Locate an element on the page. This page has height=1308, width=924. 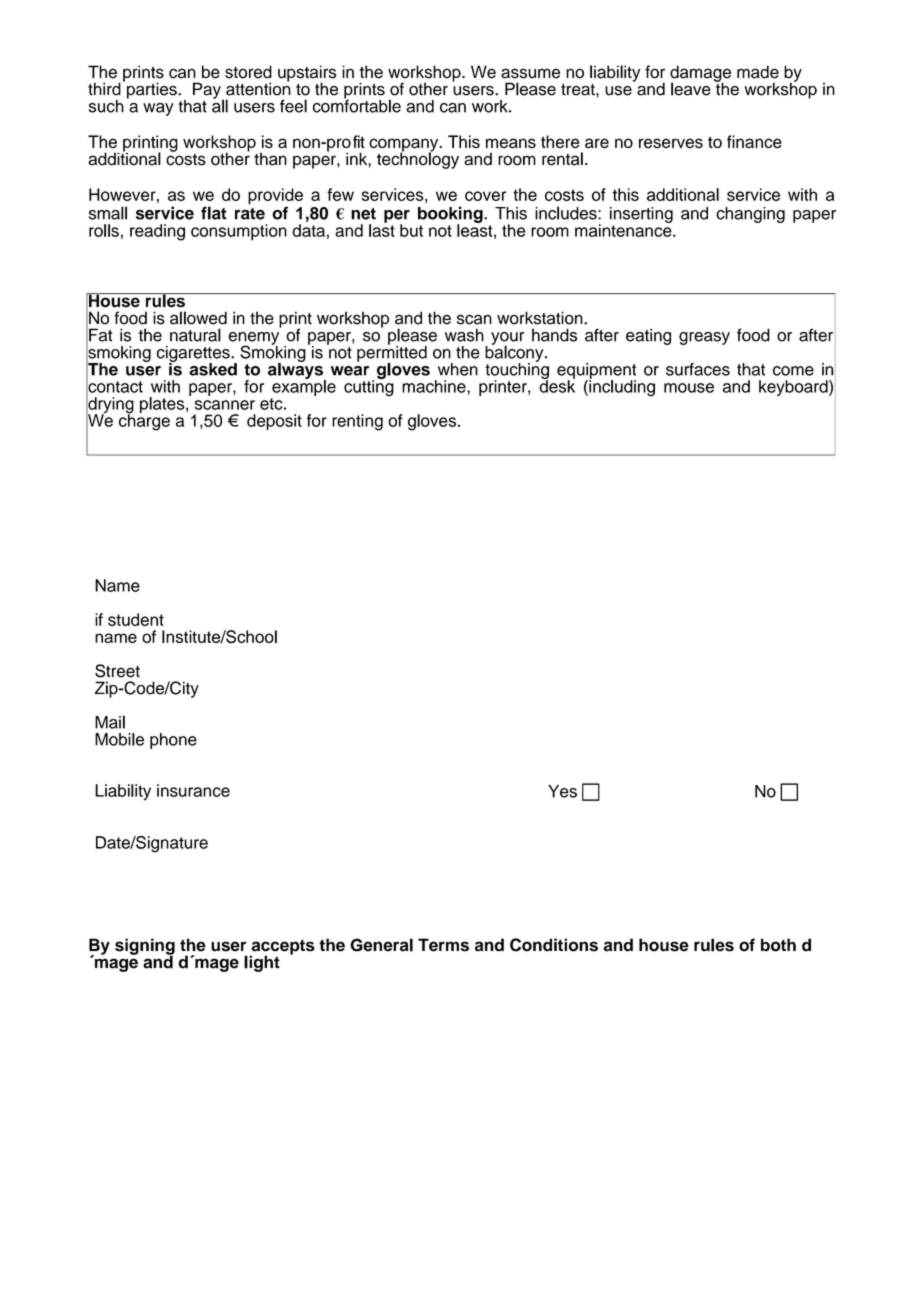
Terms is located at coordinates (443, 945).
